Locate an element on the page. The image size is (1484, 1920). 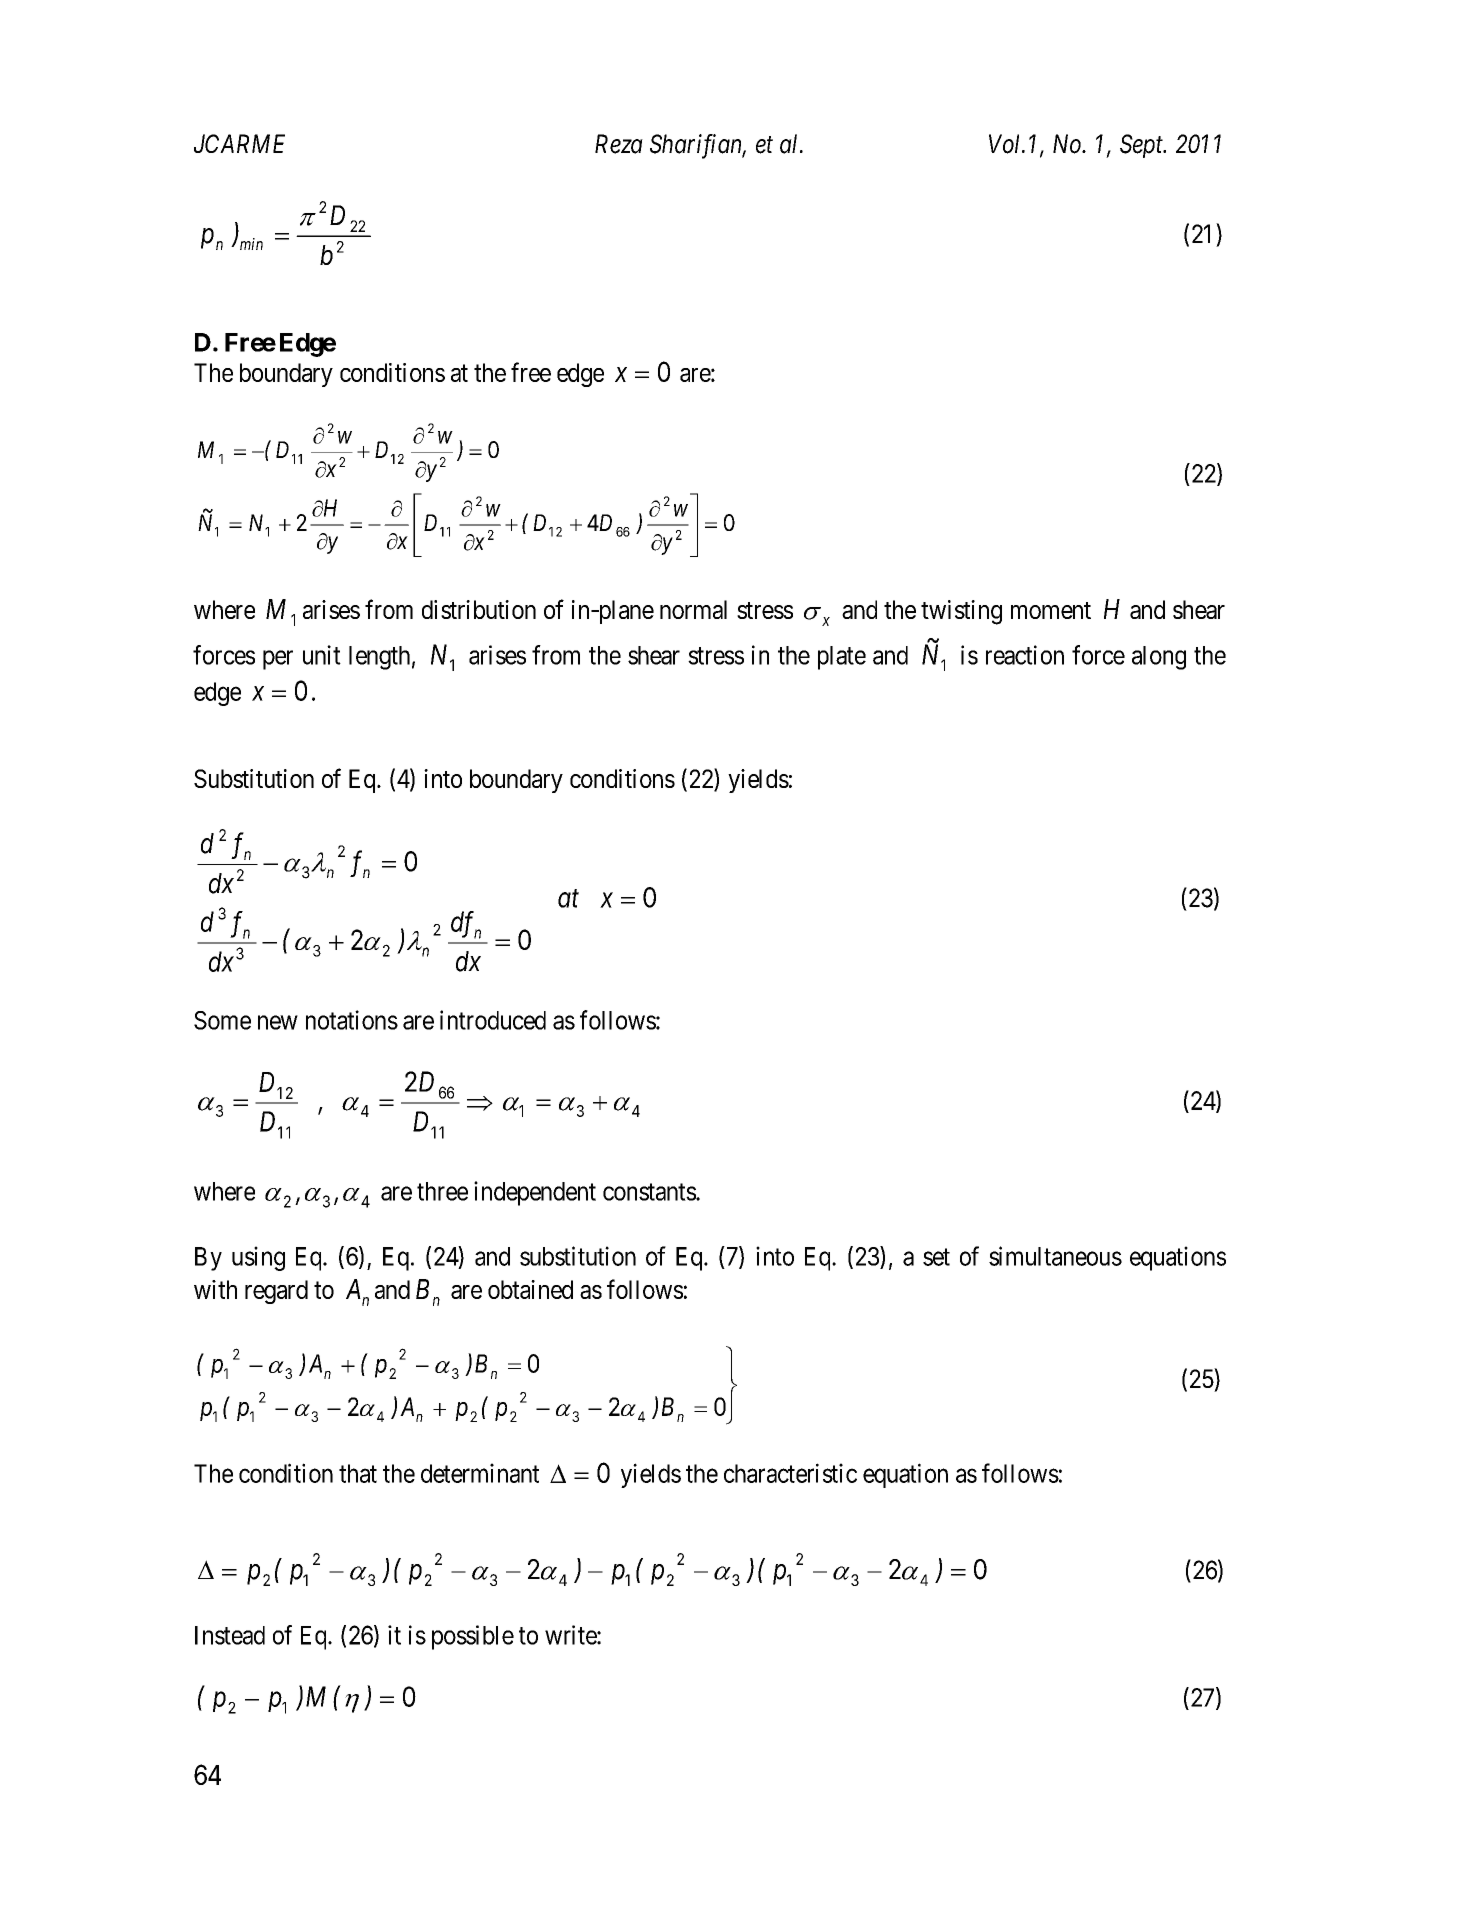
moment is located at coordinates (1051, 610).
